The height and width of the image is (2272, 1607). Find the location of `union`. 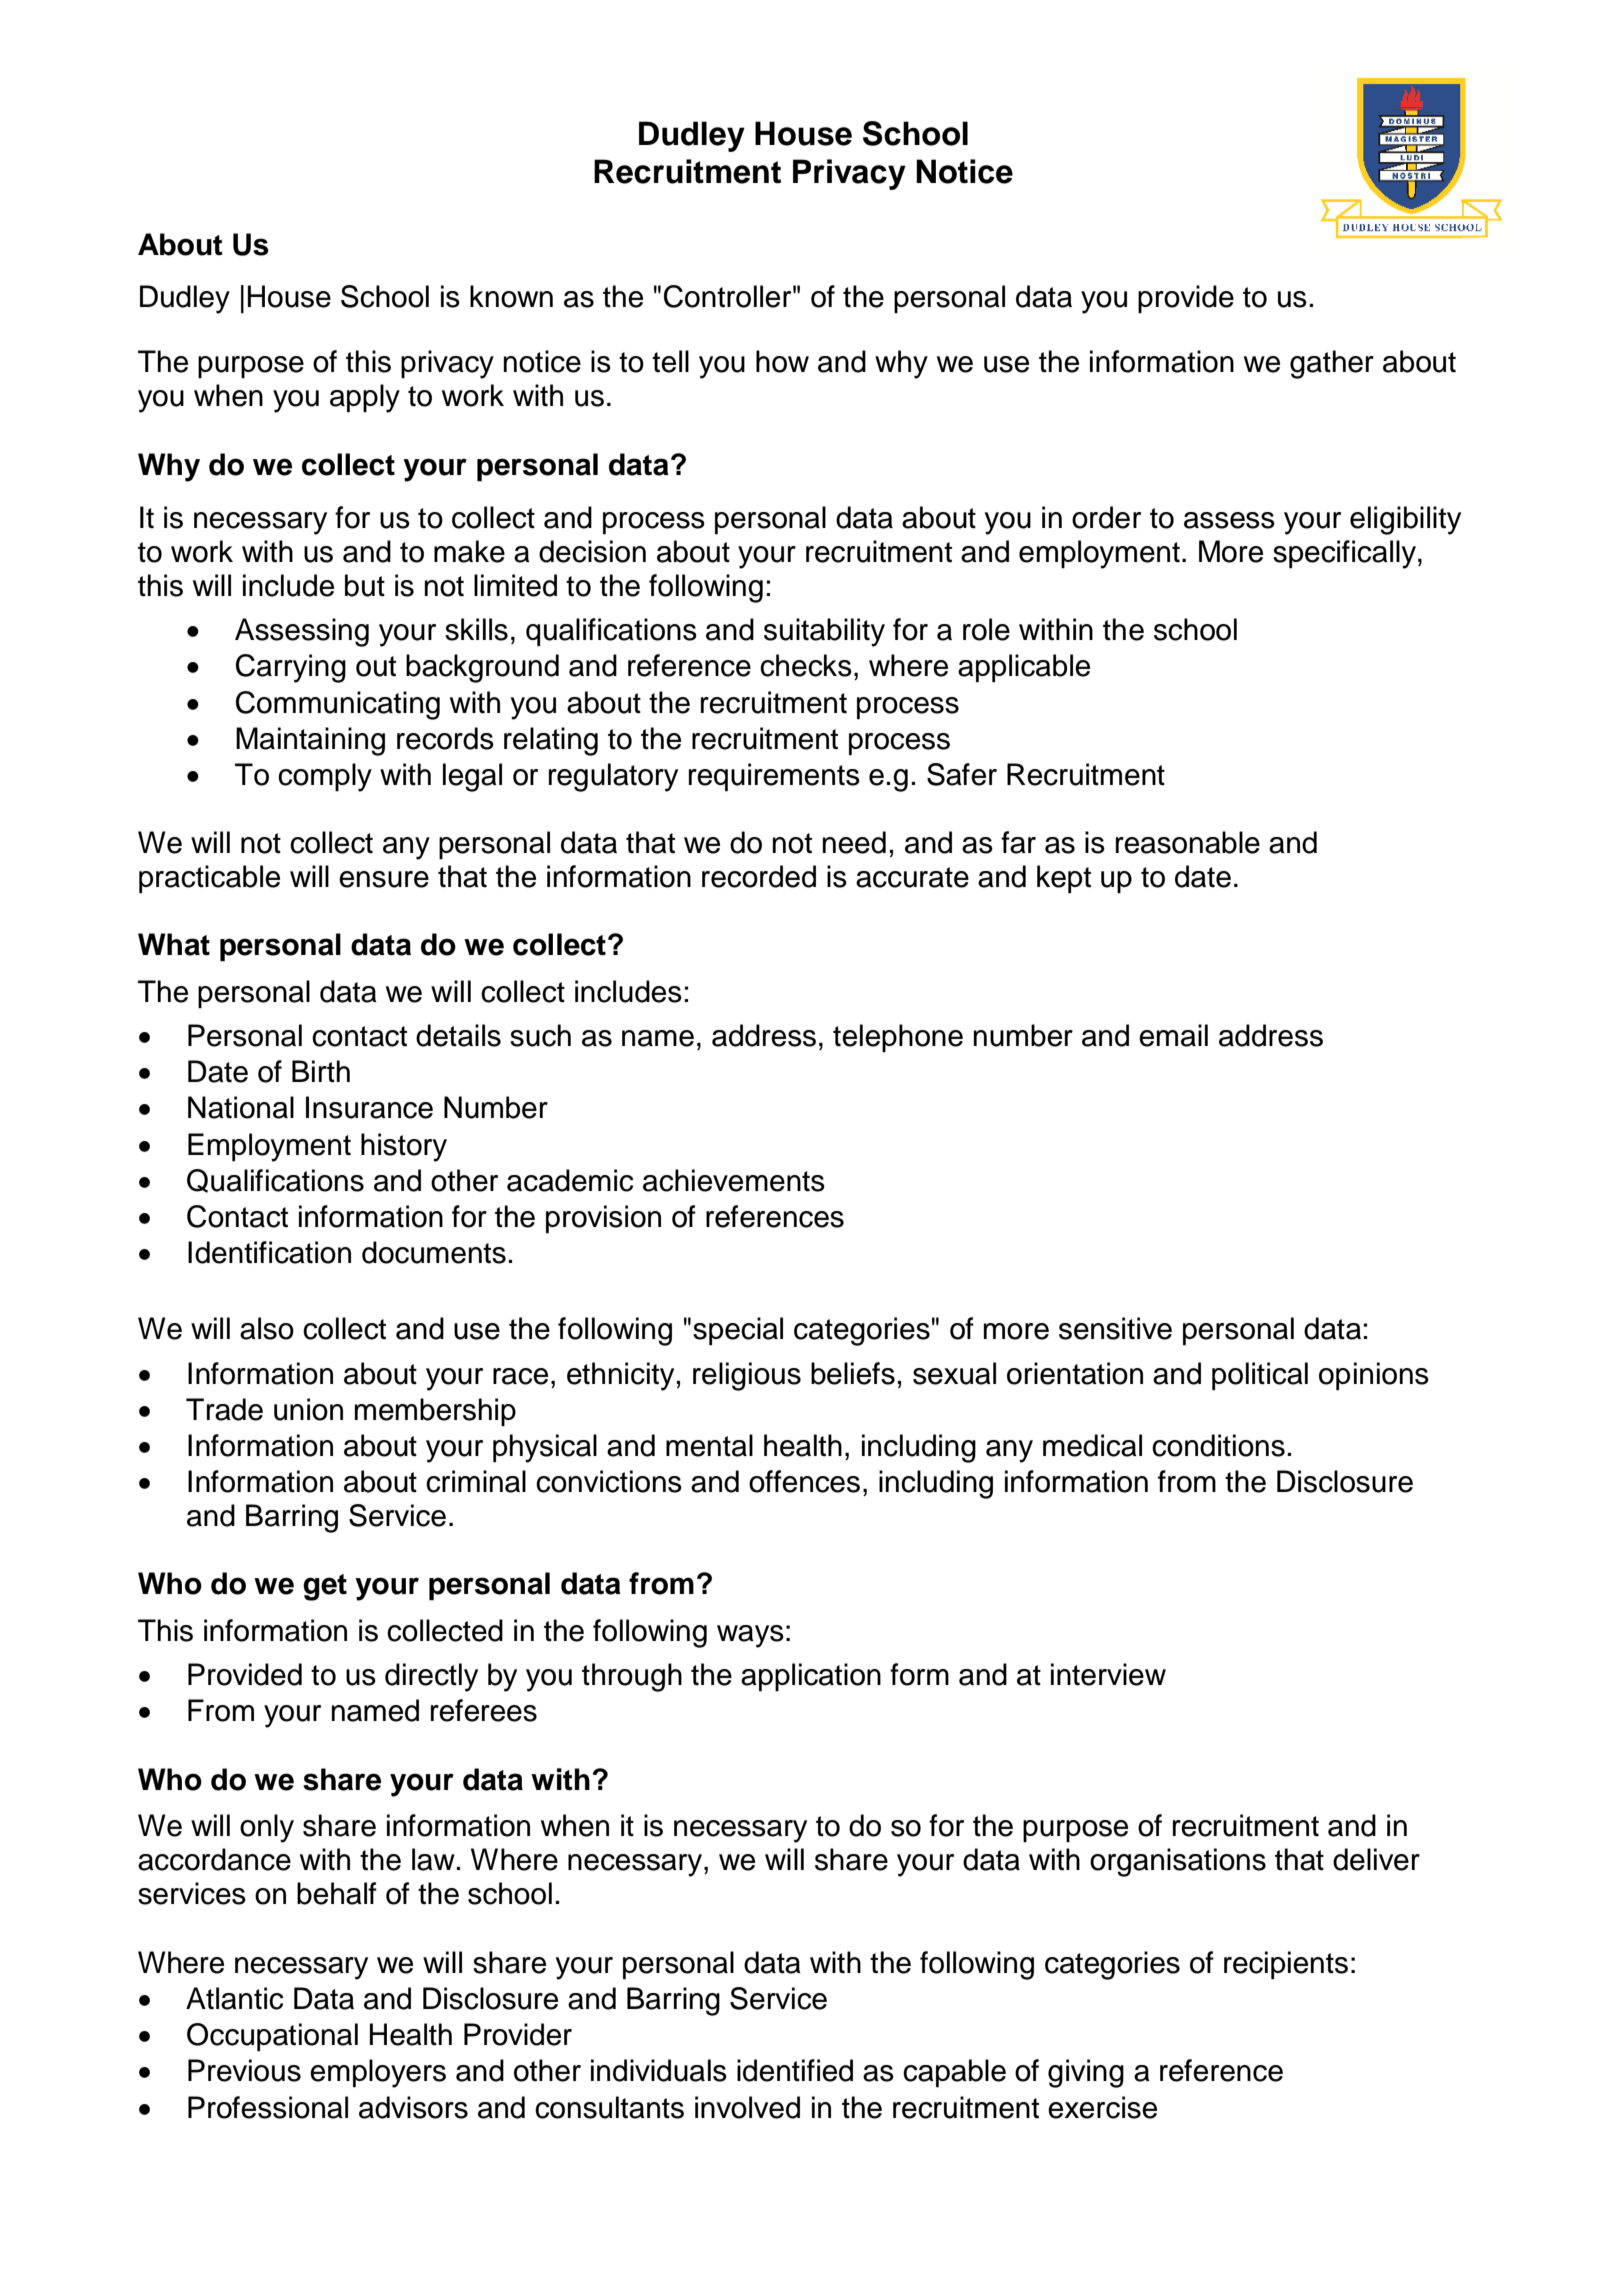

union is located at coordinates (308, 1409).
